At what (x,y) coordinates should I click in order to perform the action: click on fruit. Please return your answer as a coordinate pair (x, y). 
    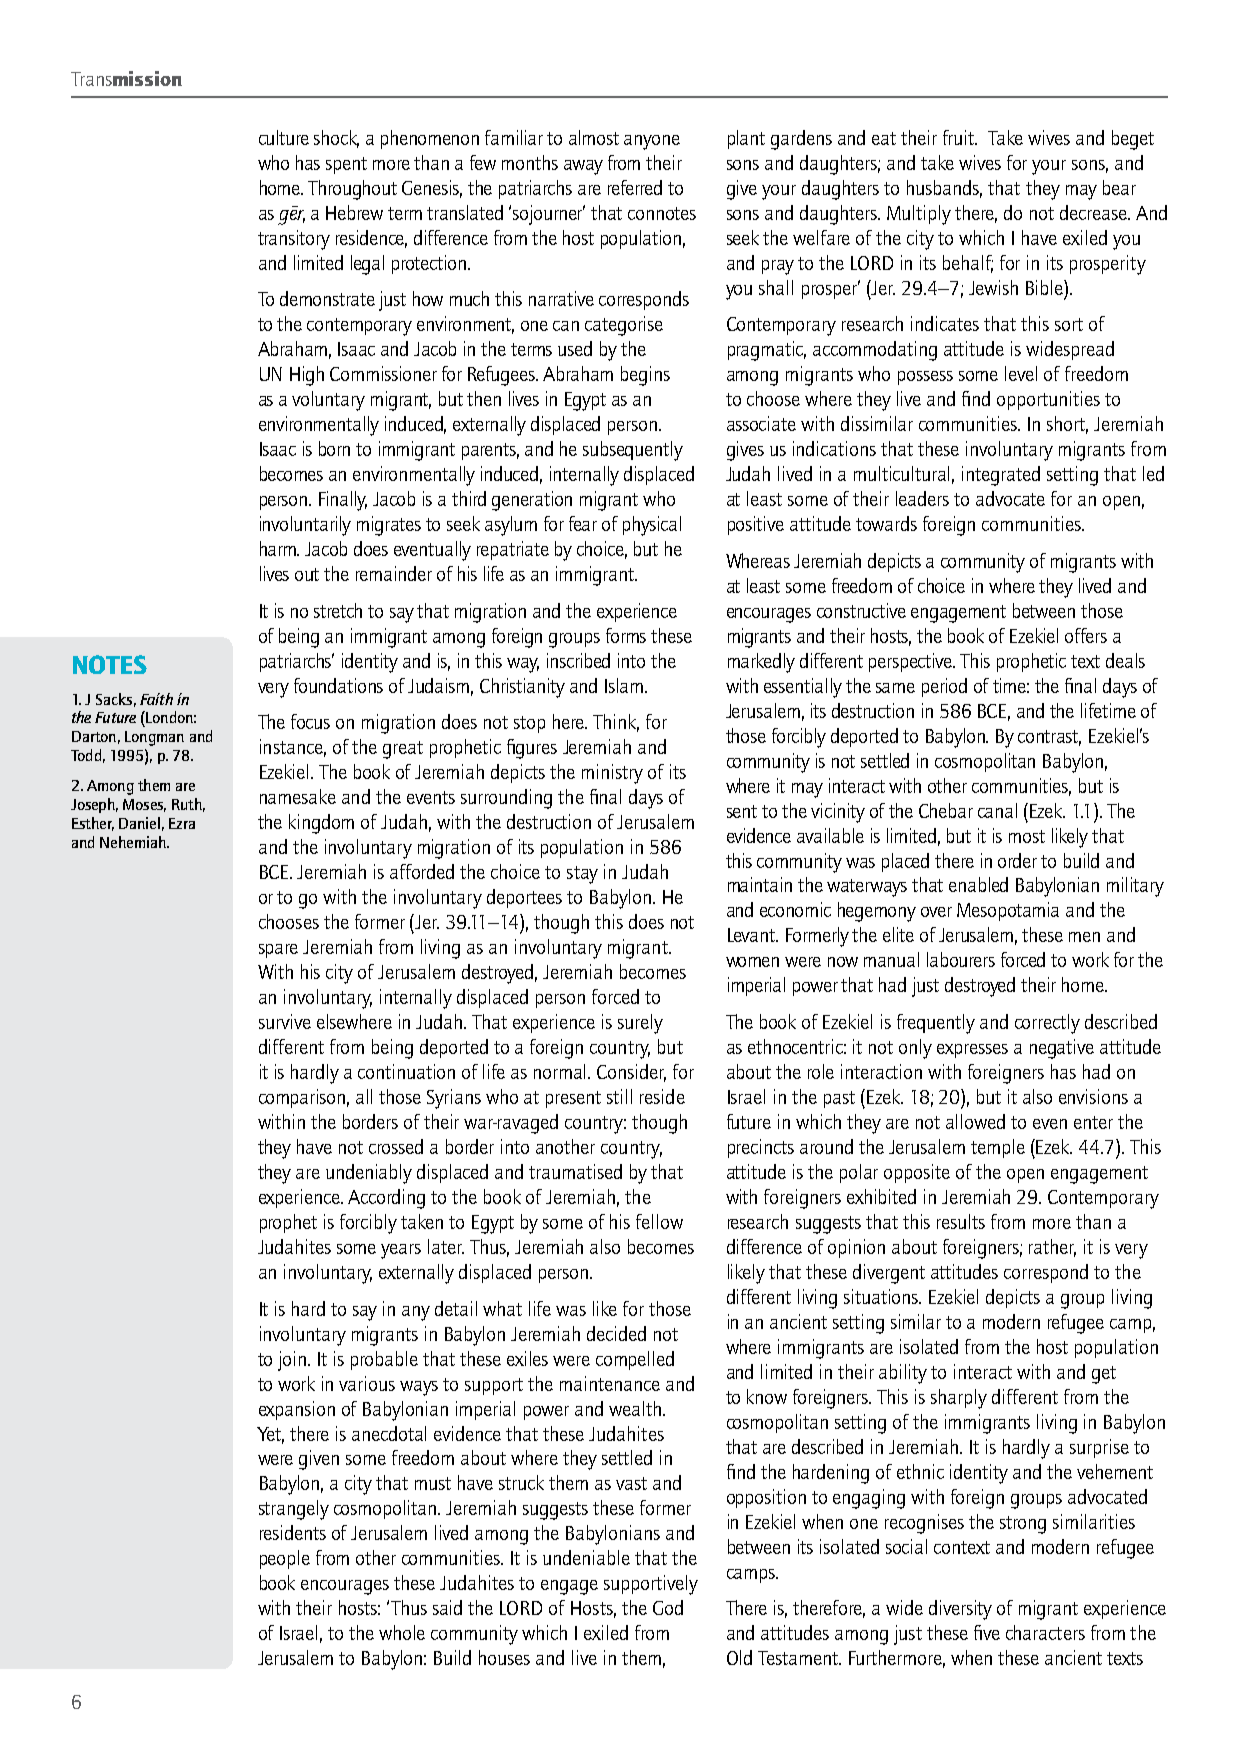
    Looking at the image, I should click on (960, 137).
